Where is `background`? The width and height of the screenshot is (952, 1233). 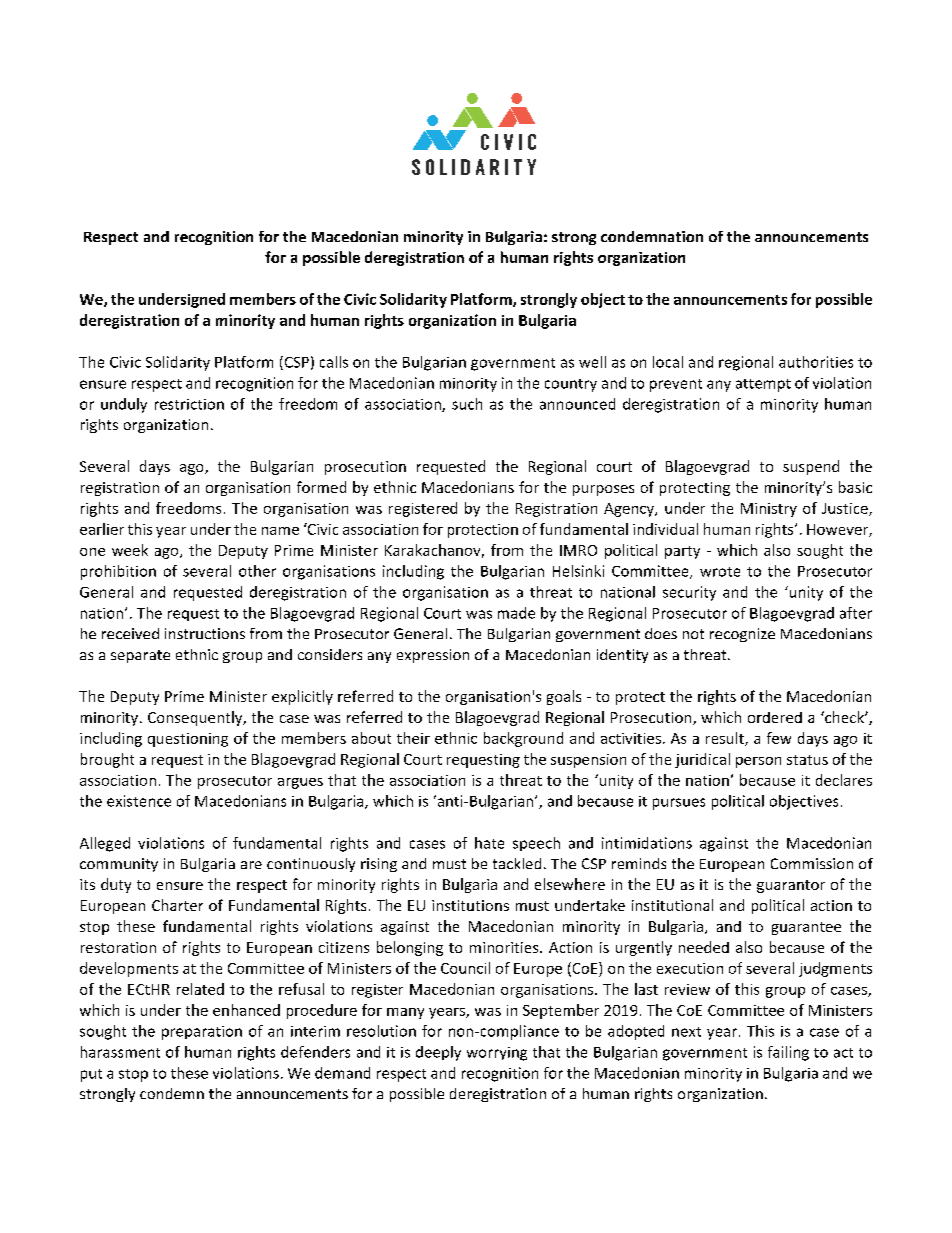
background is located at coordinates (523, 739).
